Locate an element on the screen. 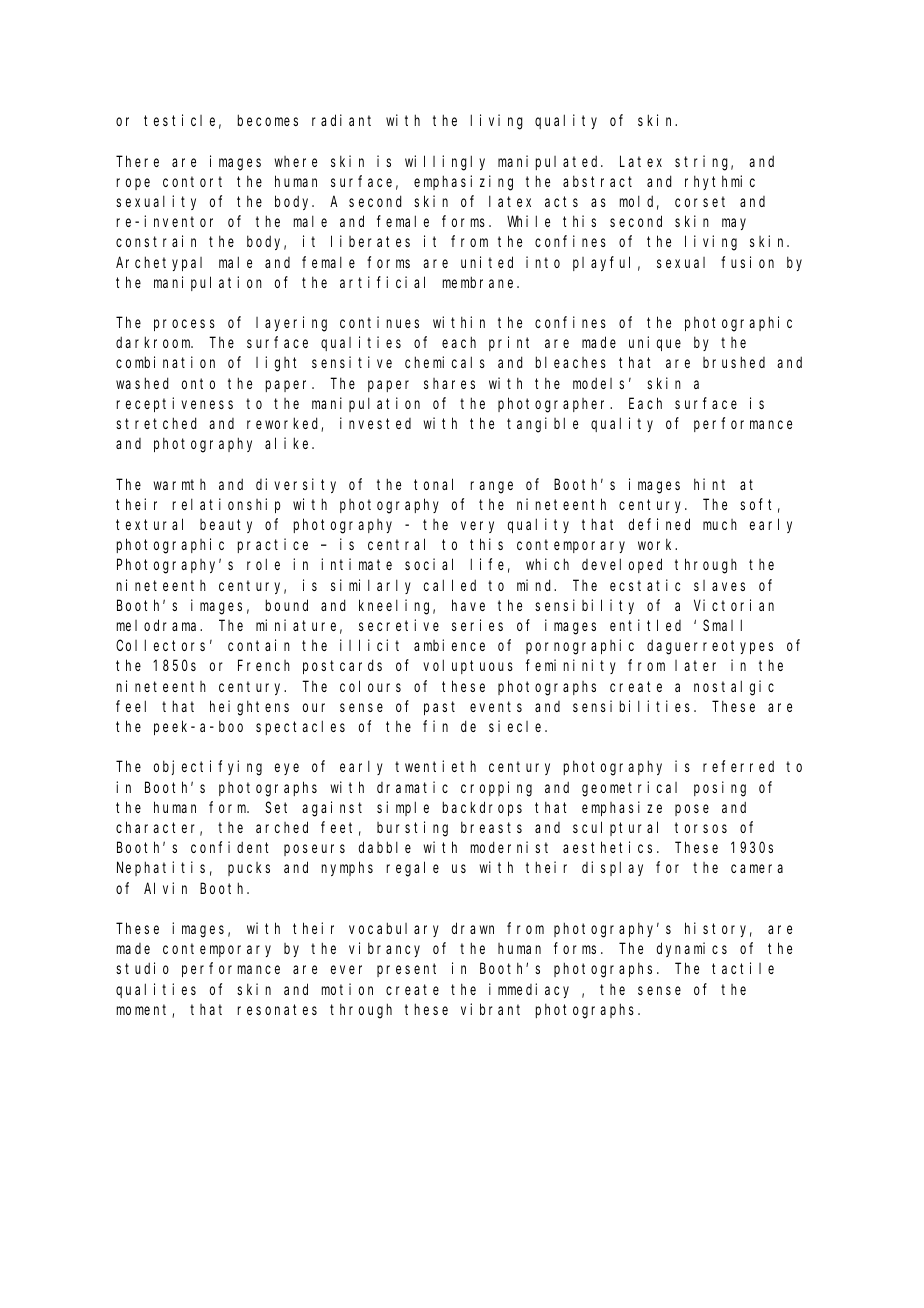 The height and width of the screenshot is (1308, 924). developed is located at coordinates (622, 566).
